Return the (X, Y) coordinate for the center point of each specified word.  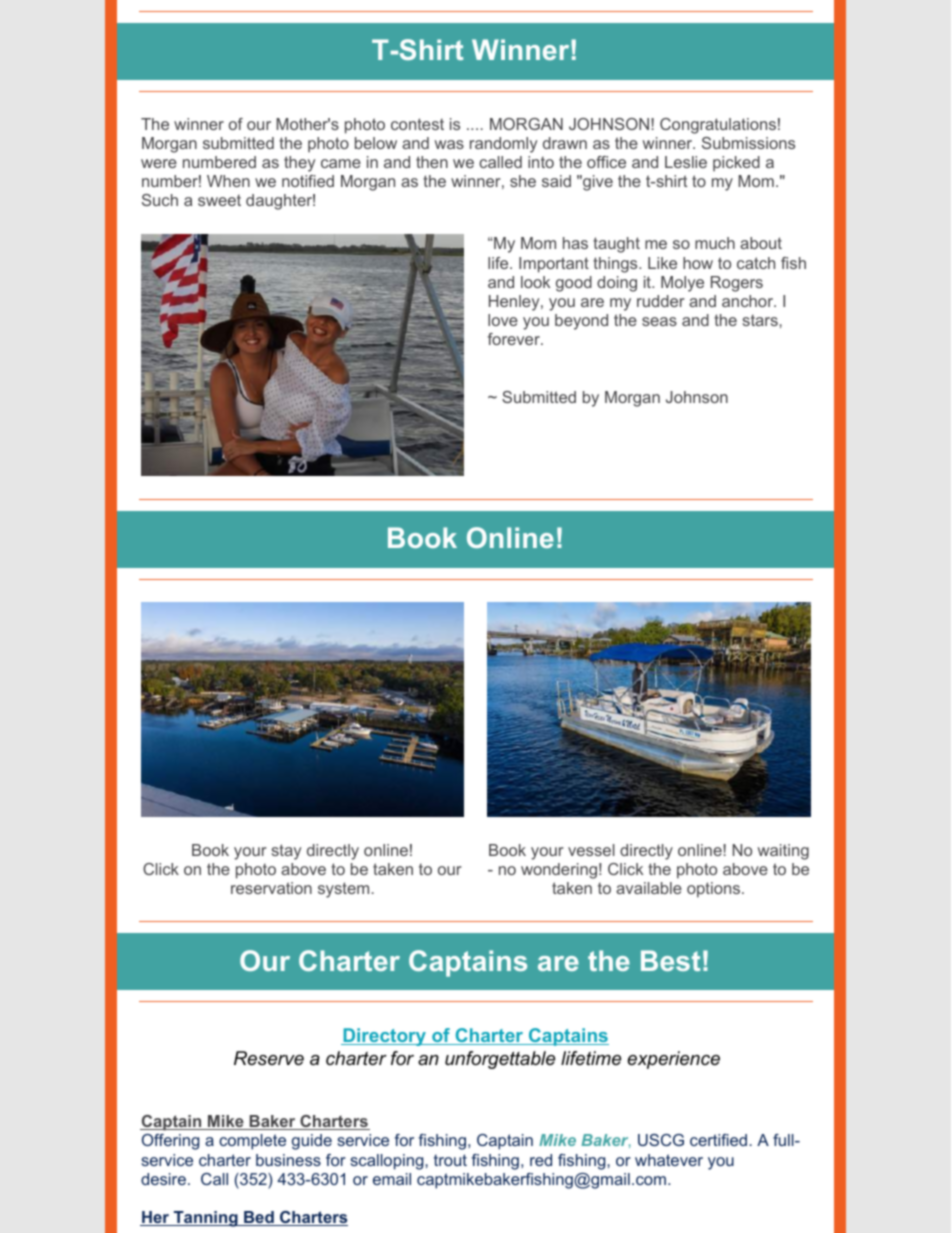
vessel (591, 850)
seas (659, 321)
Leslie (686, 162)
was (449, 144)
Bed (259, 1218)
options (715, 890)
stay (286, 852)
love (503, 320)
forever (515, 339)
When (228, 181)
